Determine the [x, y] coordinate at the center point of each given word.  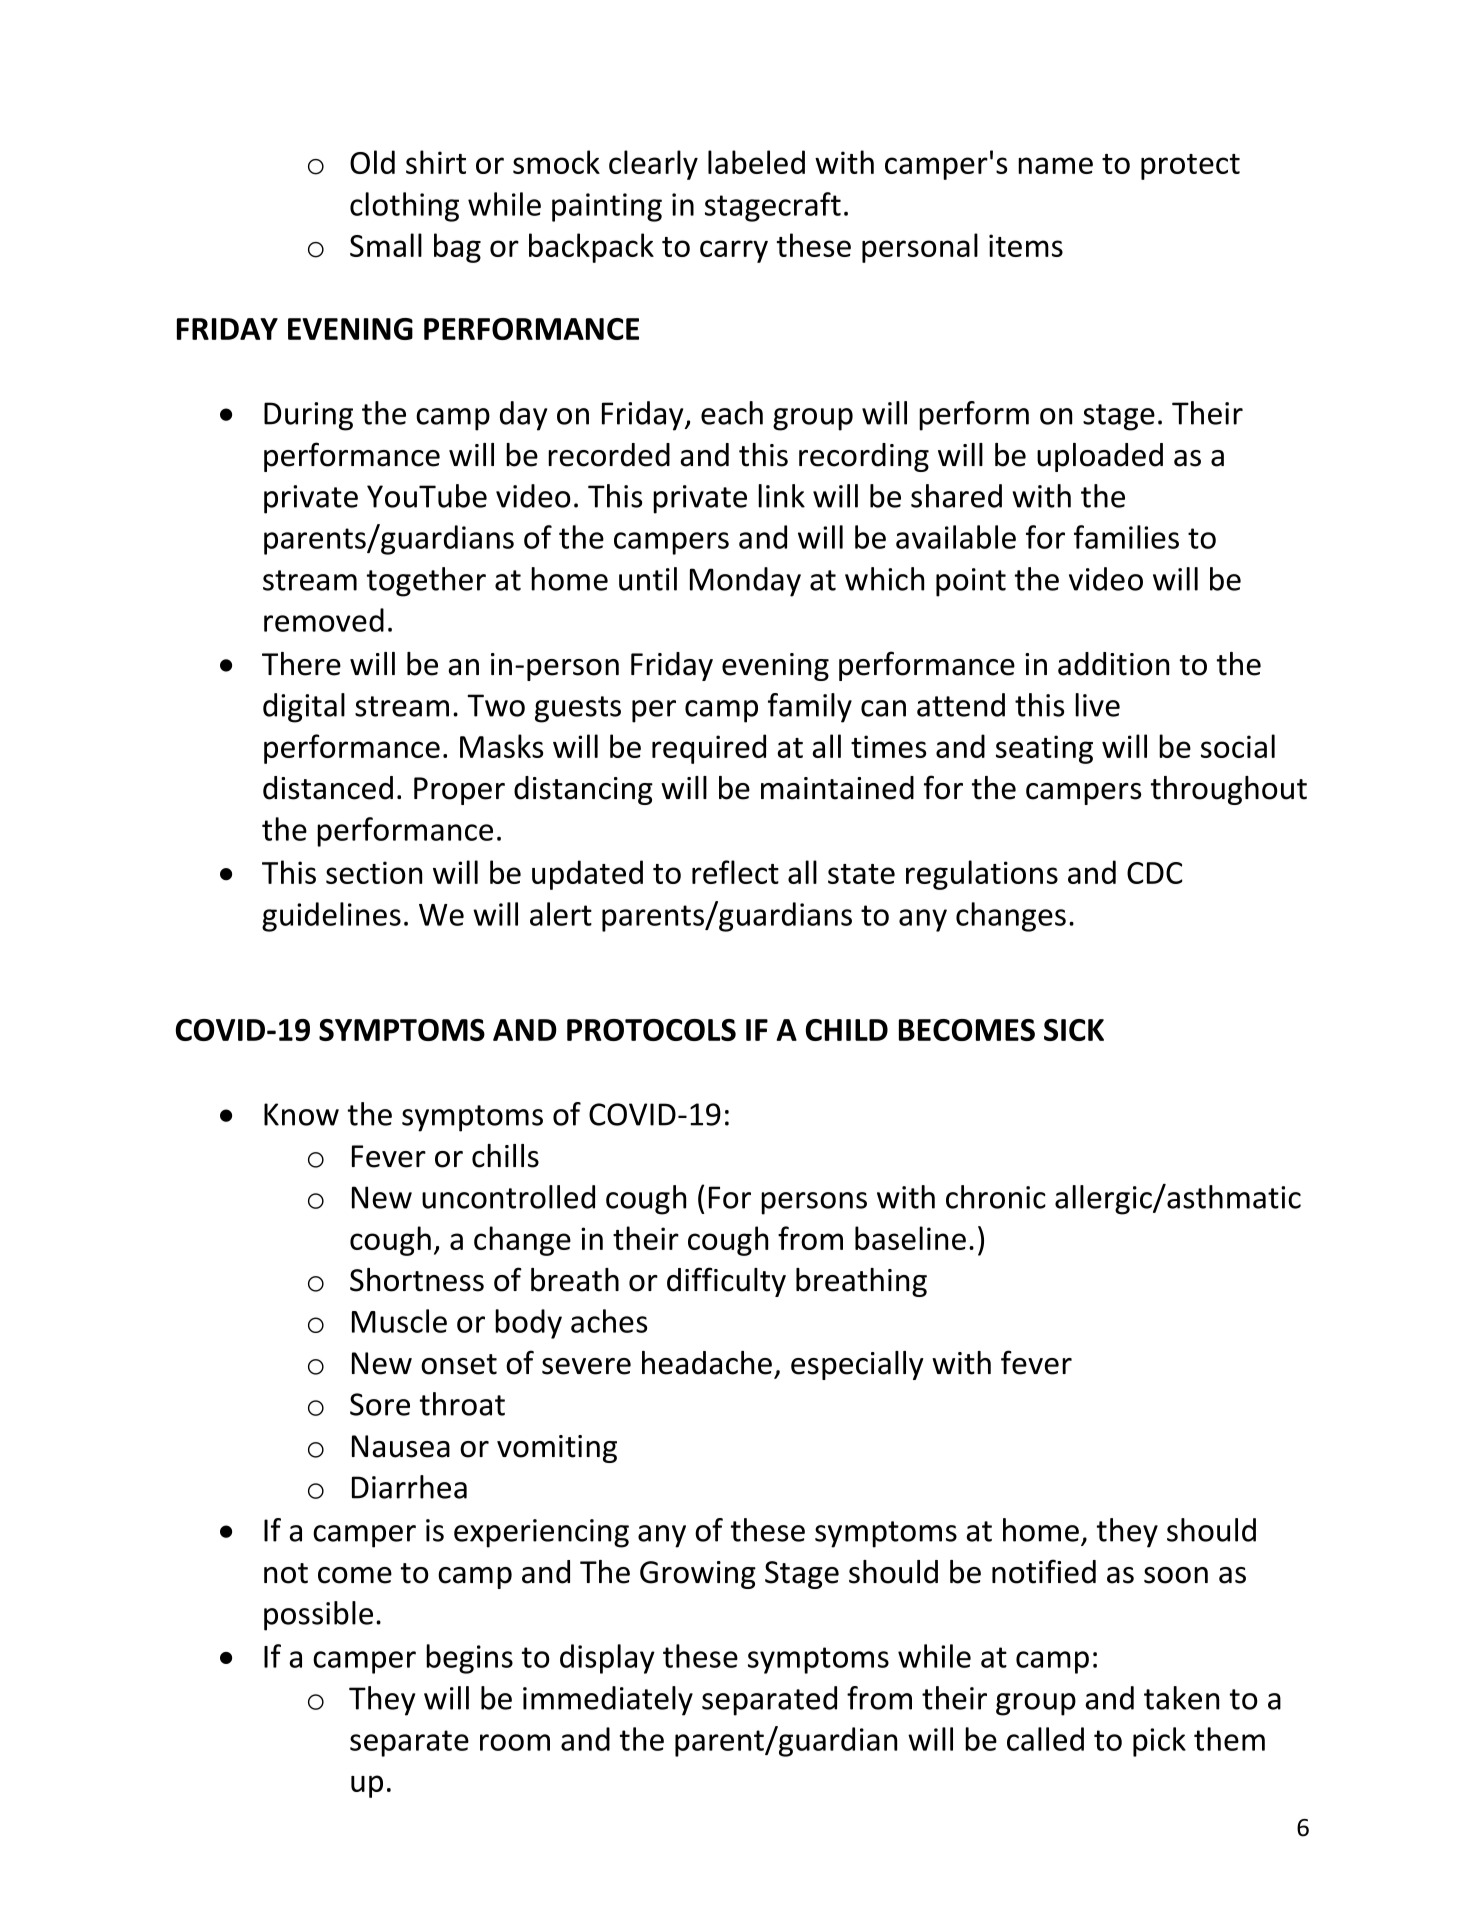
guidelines [331, 917]
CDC [1155, 873]
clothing [404, 207]
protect [1190, 167]
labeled [756, 162]
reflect [735, 872]
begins [469, 1659]
